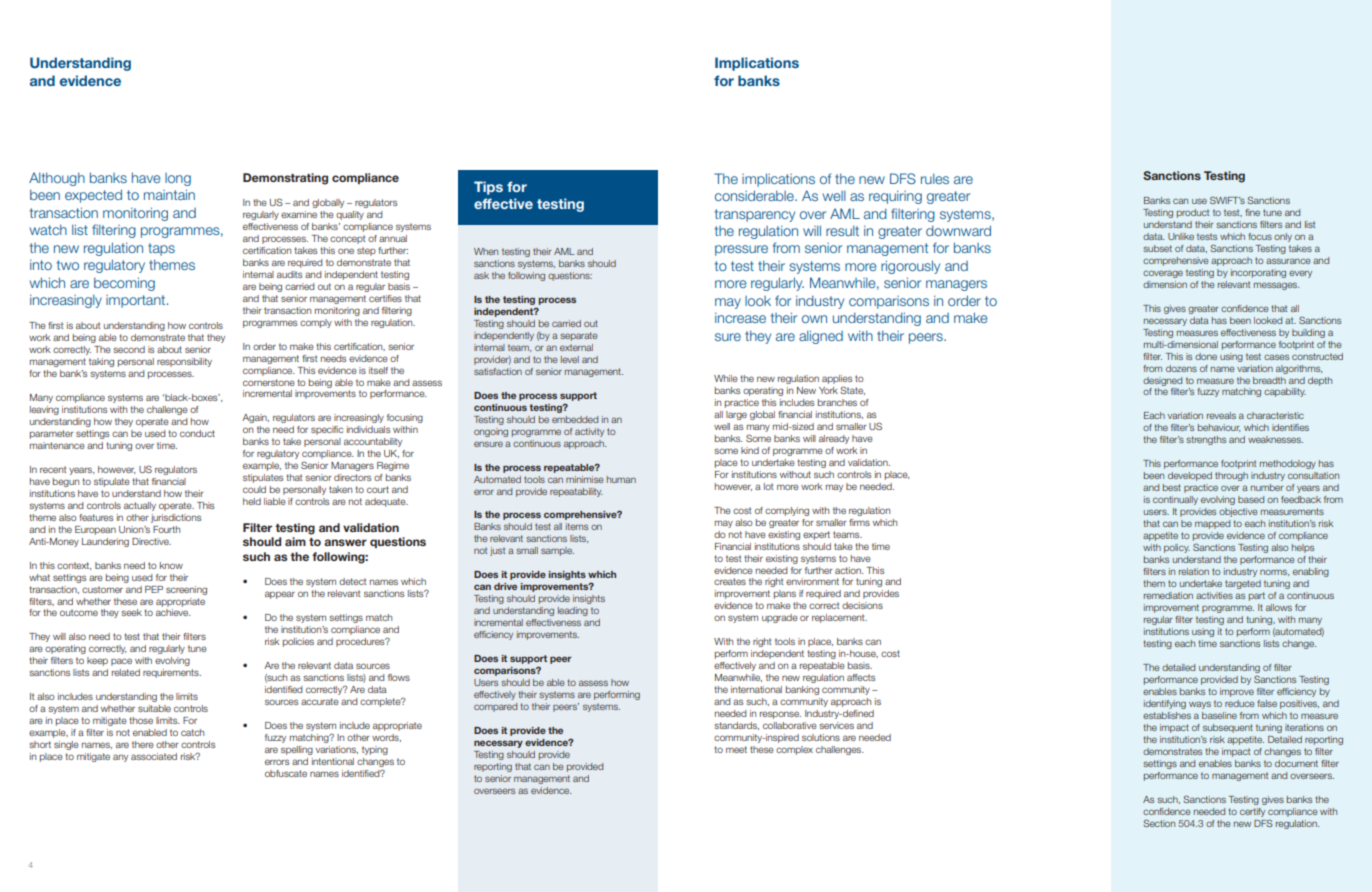 Image resolution: width=1372 pixels, height=892 pixels. Describe the element at coordinates (1165, 704) in the screenshot. I see `identifying` at that location.
